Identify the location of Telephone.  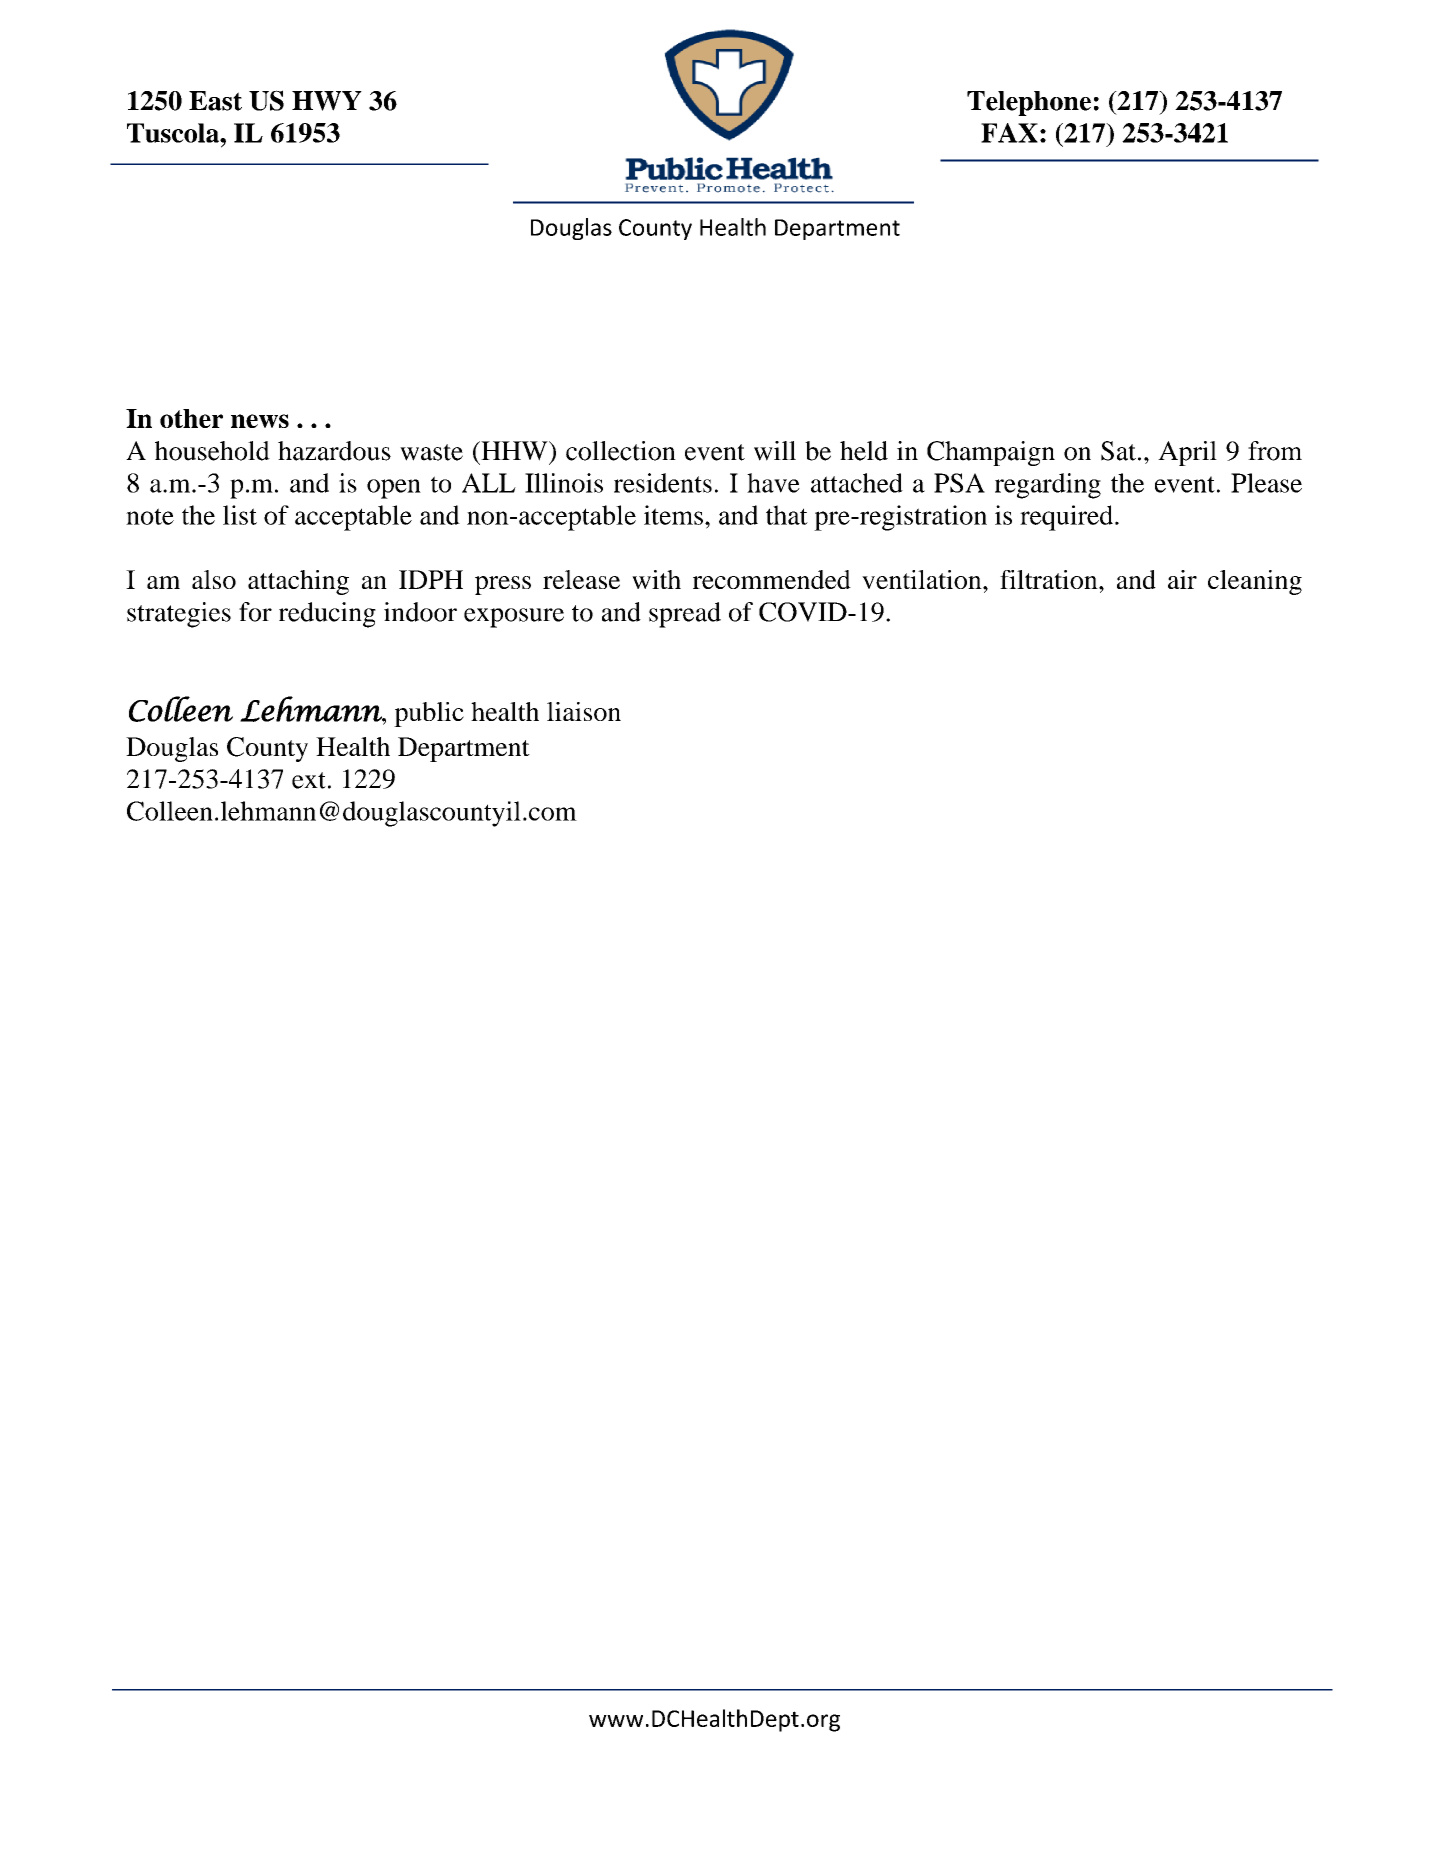
(1029, 103).
